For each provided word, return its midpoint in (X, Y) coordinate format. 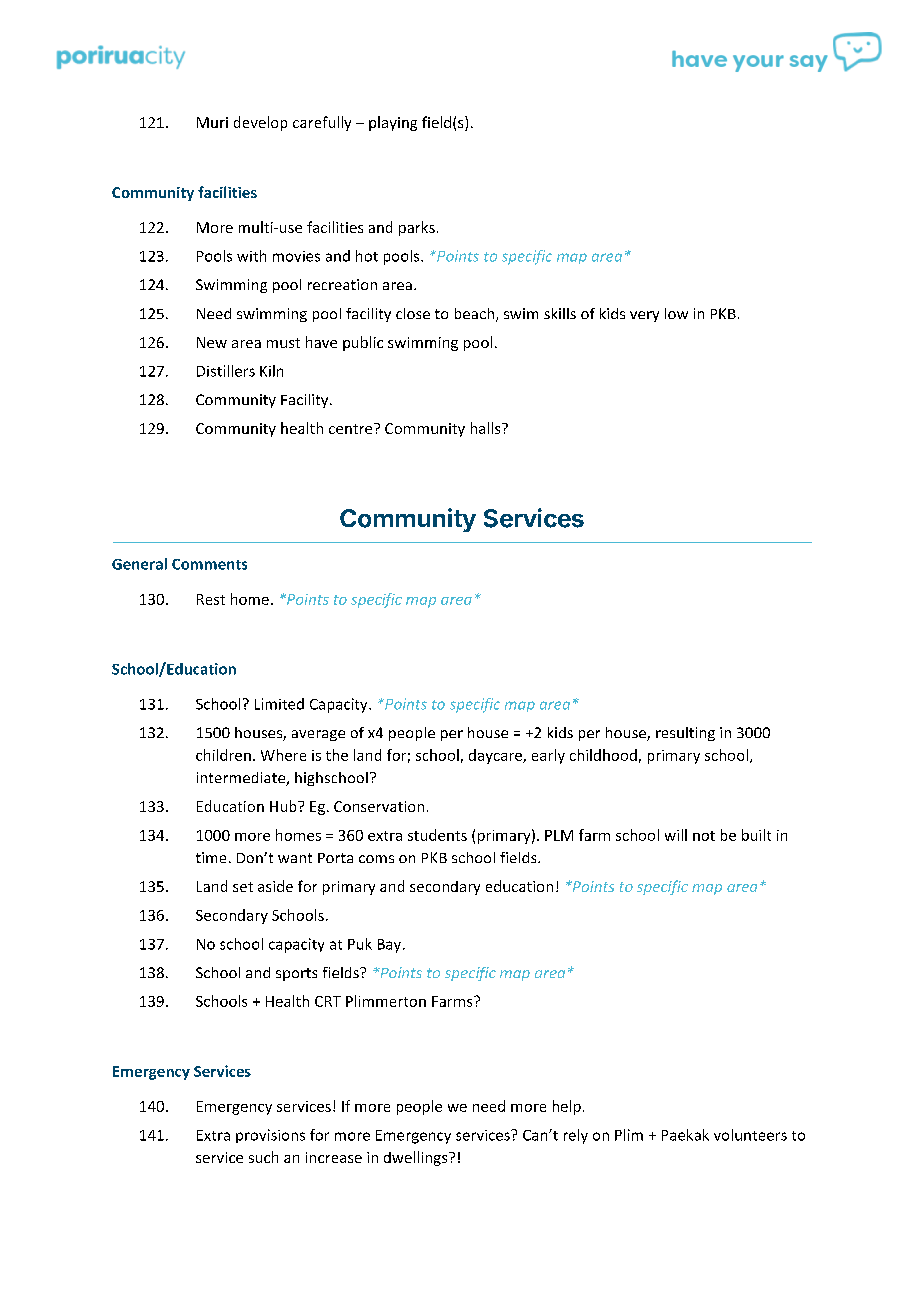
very (644, 316)
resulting (685, 734)
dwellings (417, 1158)
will (676, 835)
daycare (496, 756)
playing (393, 123)
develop (260, 123)
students (437, 835)
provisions (270, 1136)
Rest (211, 599)
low (676, 313)
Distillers (226, 371)
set (243, 887)
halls (487, 428)
